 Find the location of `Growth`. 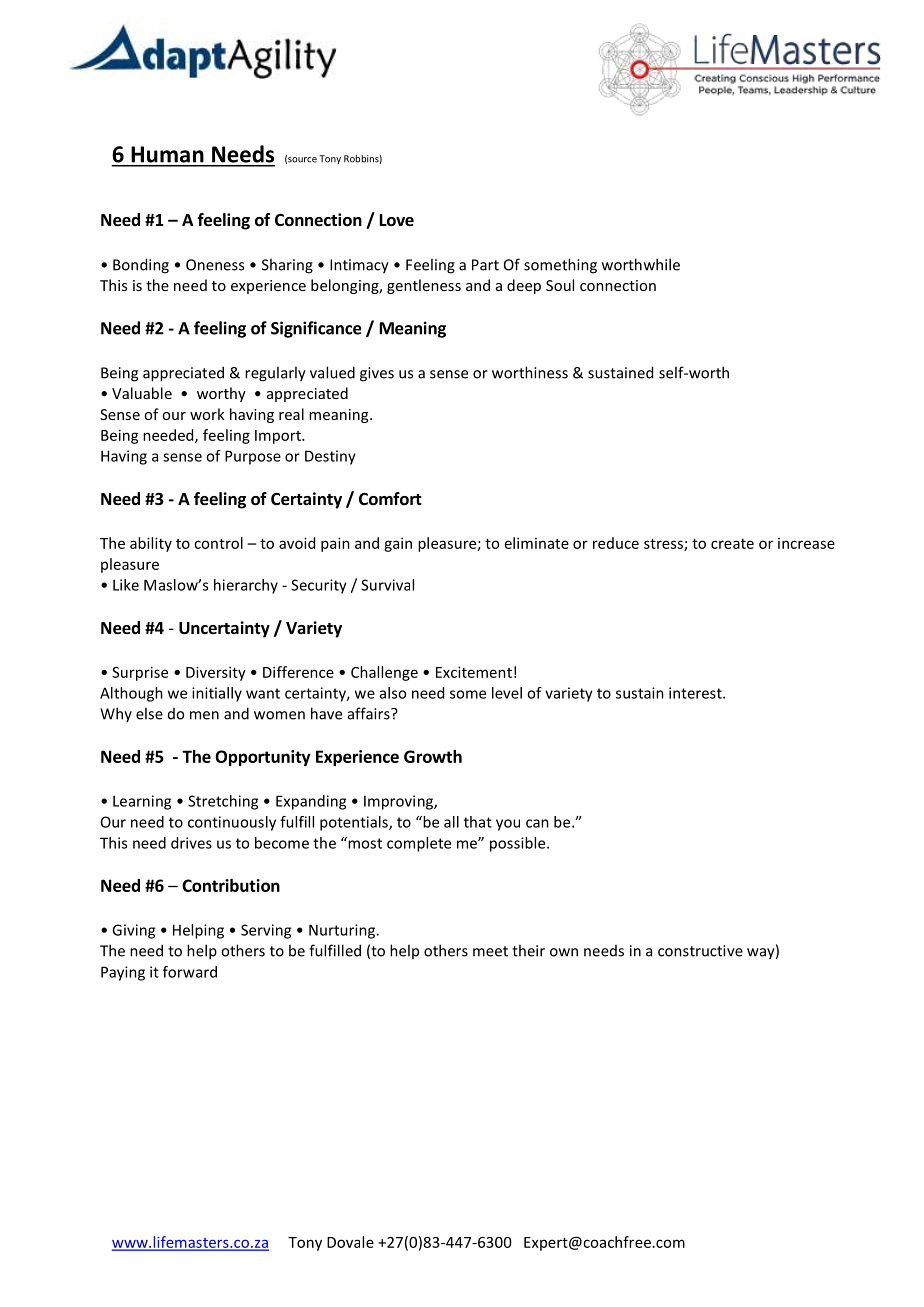

Growth is located at coordinates (433, 756).
